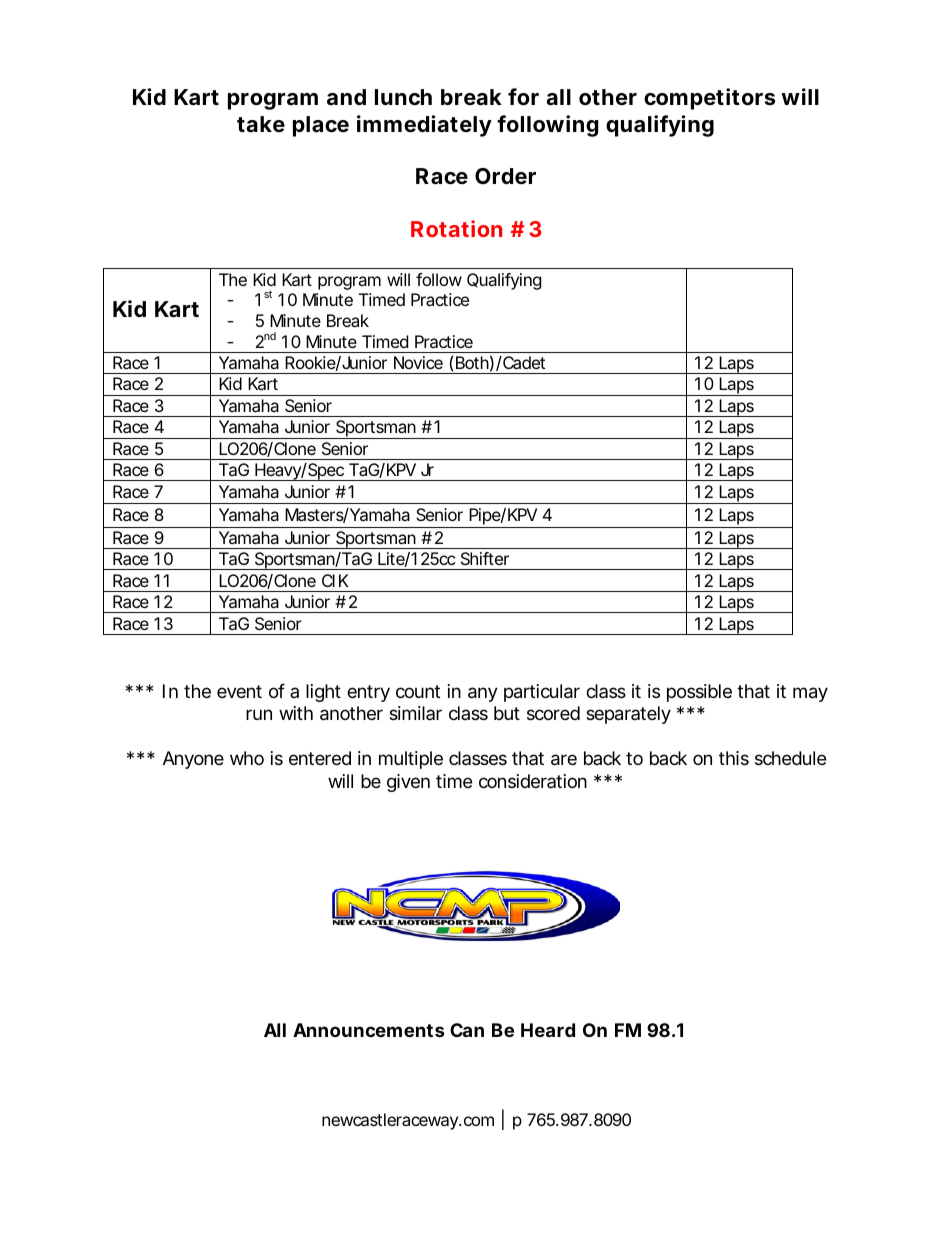  I want to click on may, so click(810, 694).
